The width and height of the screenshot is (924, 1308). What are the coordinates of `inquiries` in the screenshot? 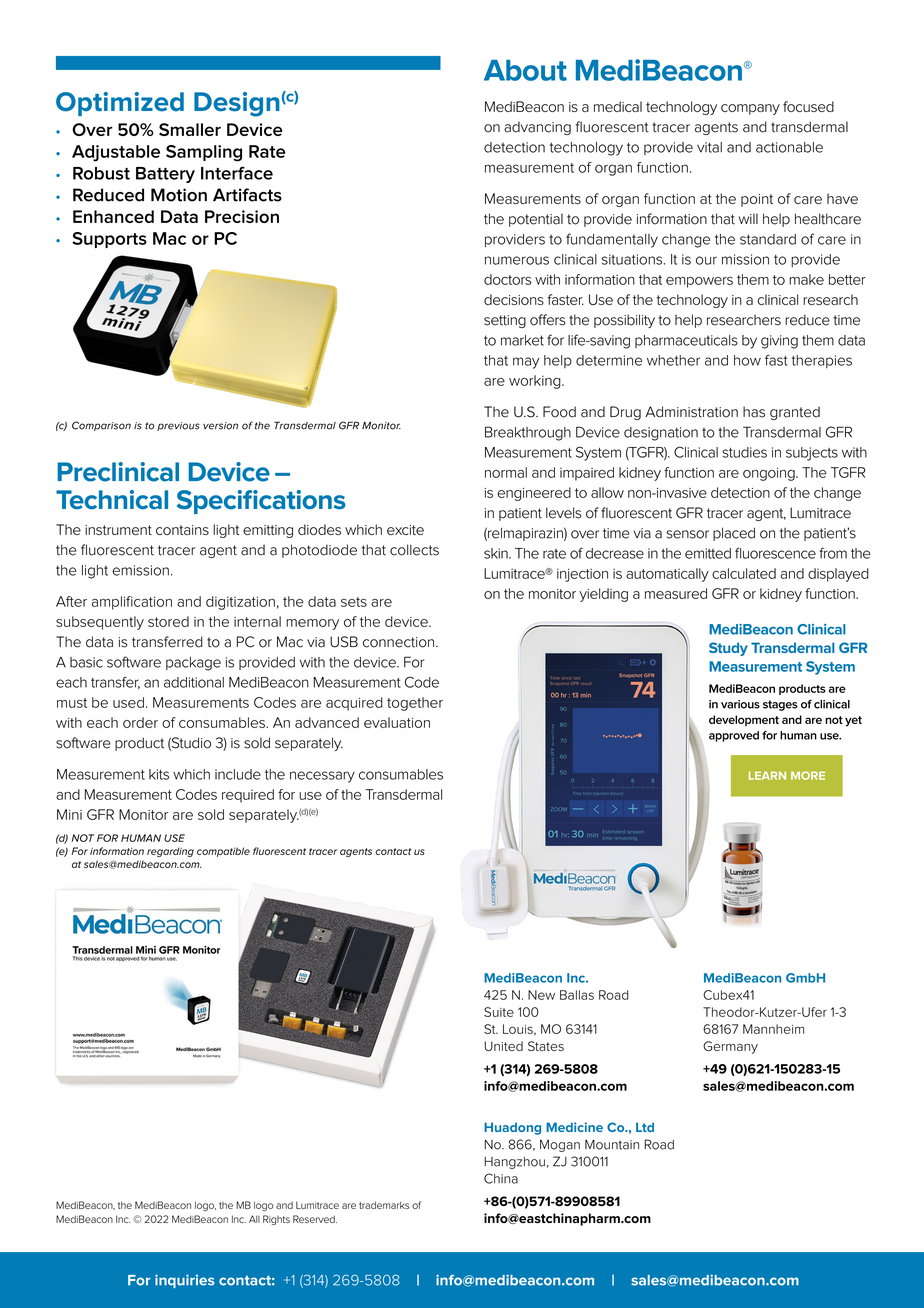 It's located at (185, 1281).
